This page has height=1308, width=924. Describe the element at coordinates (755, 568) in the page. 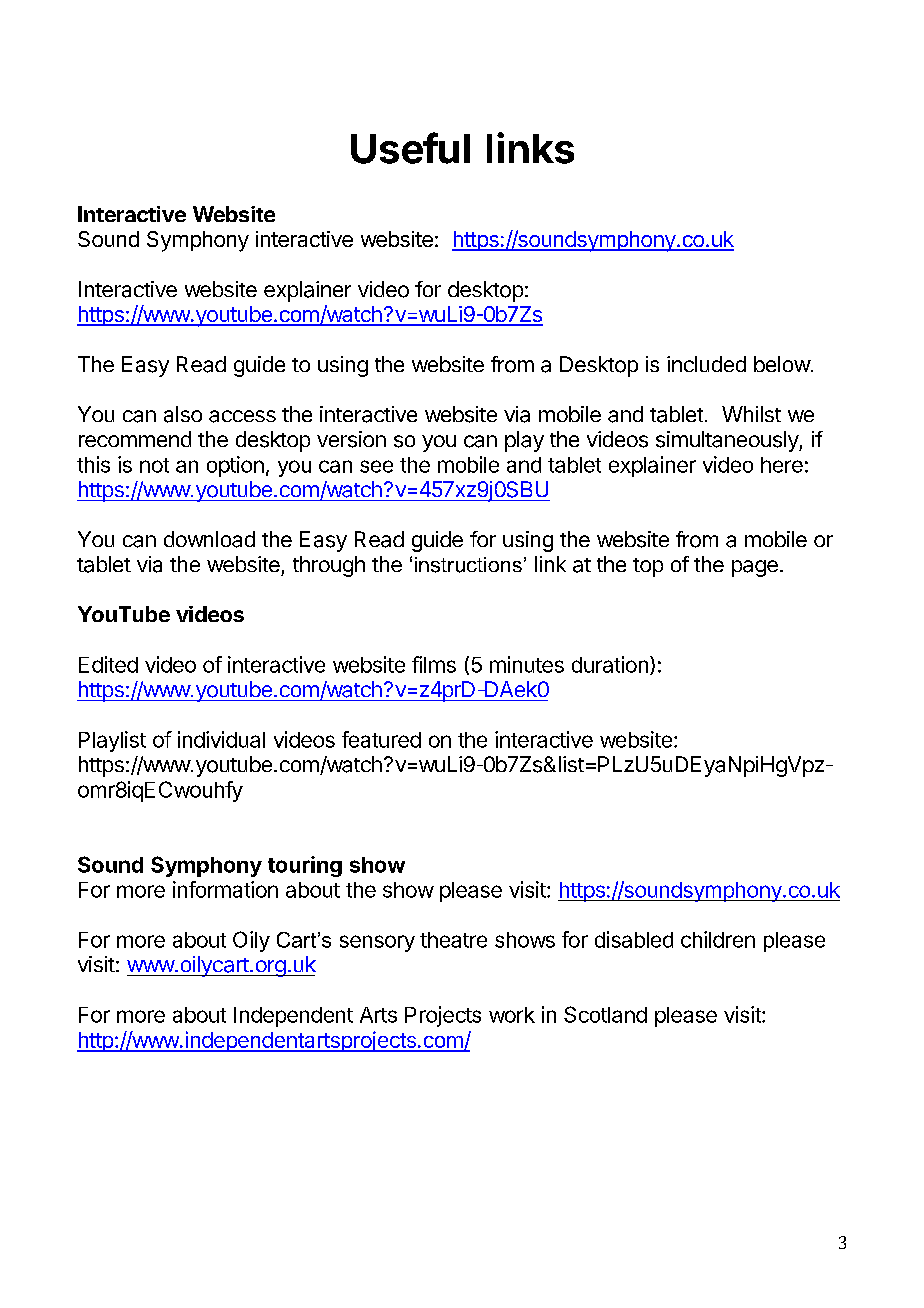

I see `page` at that location.
